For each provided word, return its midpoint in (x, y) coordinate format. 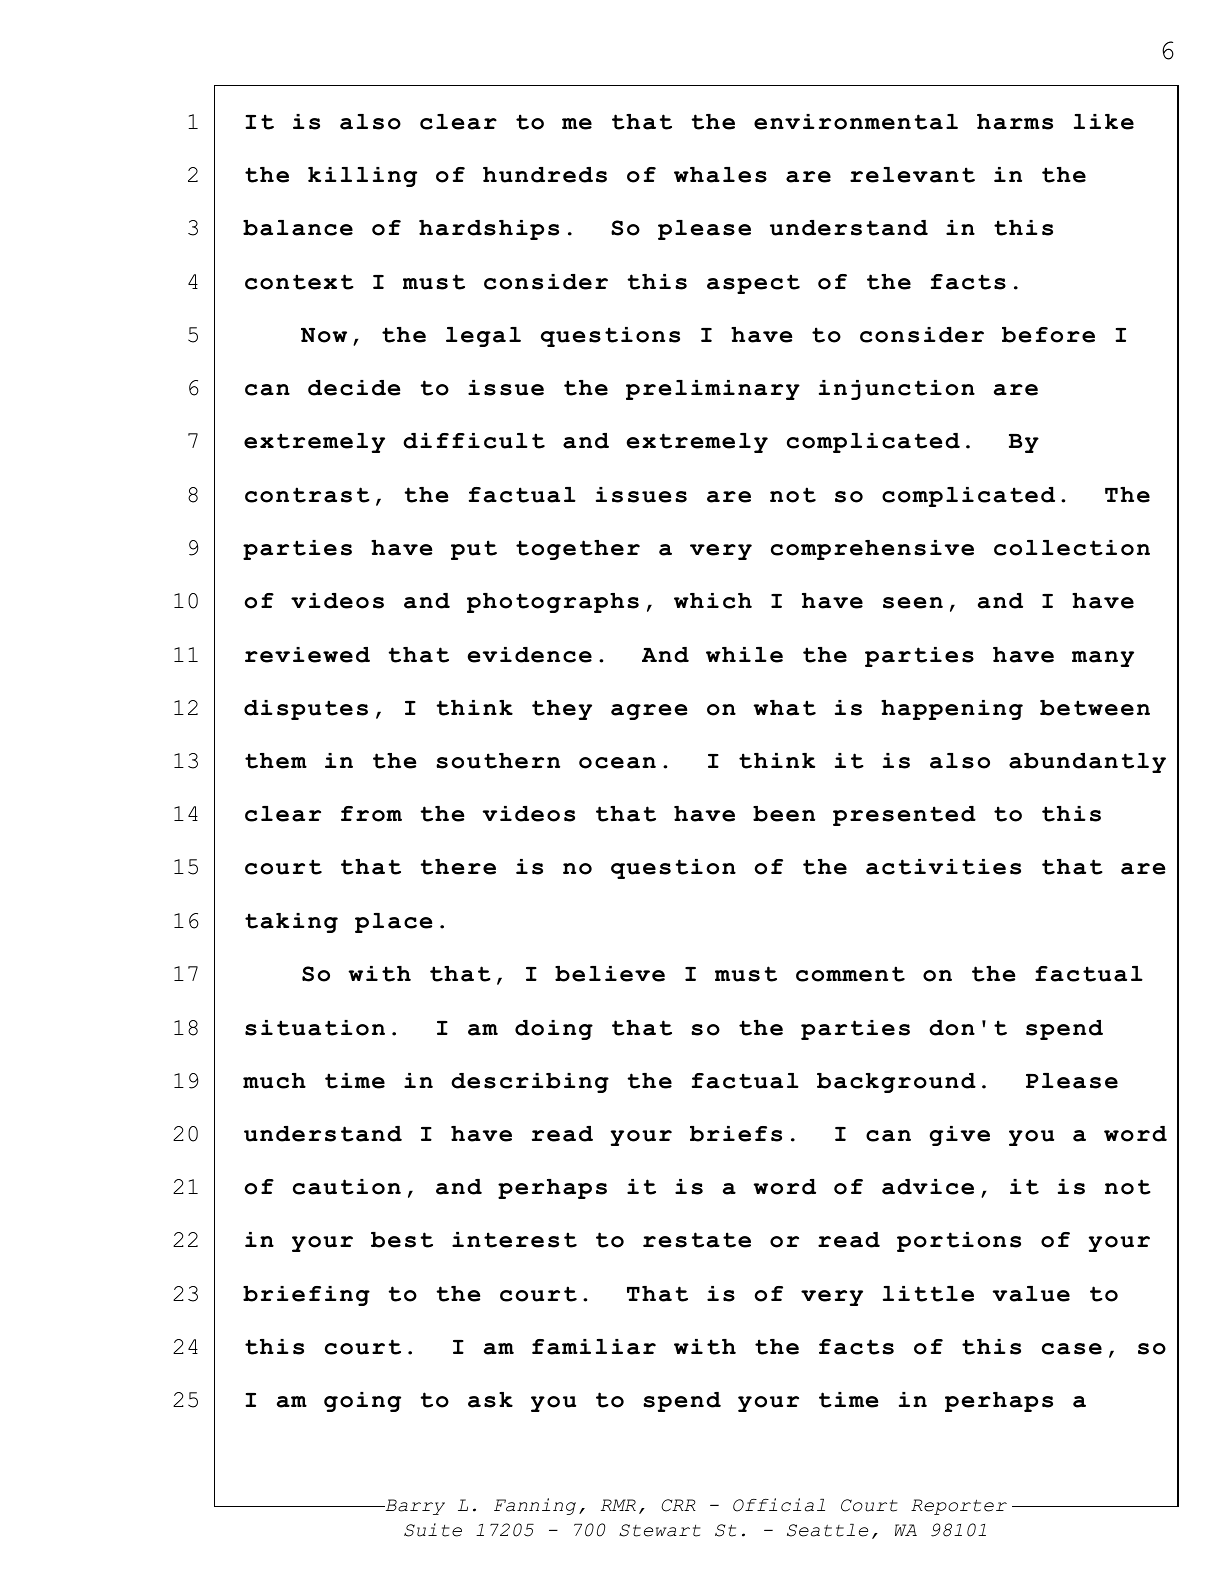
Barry (414, 1507)
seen (913, 603)
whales (720, 175)
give (959, 1136)
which (713, 601)
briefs (736, 1134)
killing (362, 177)
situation (315, 1028)
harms (1015, 122)
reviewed (307, 655)
